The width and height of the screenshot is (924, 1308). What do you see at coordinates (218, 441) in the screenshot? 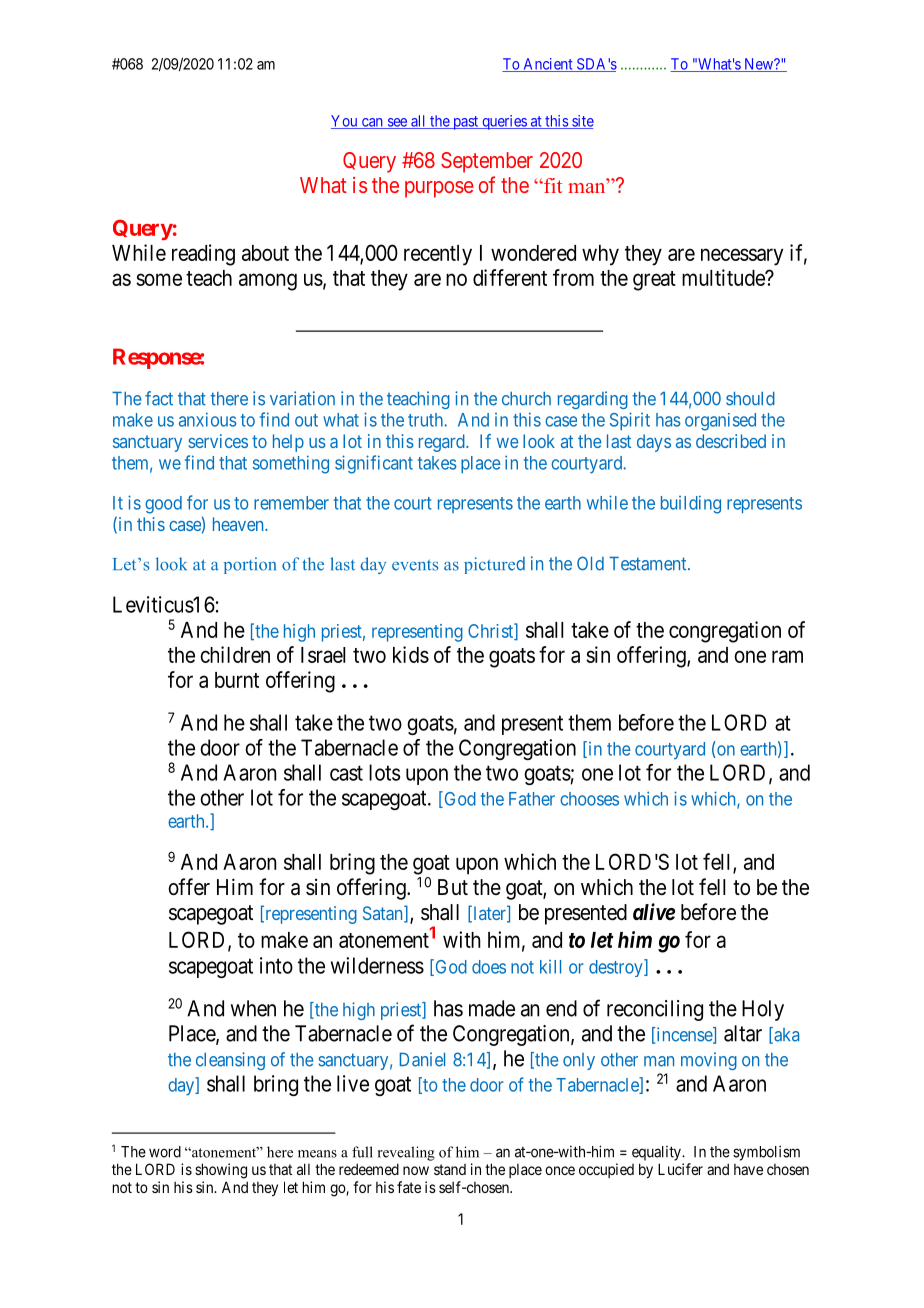
I see `services` at bounding box center [218, 441].
